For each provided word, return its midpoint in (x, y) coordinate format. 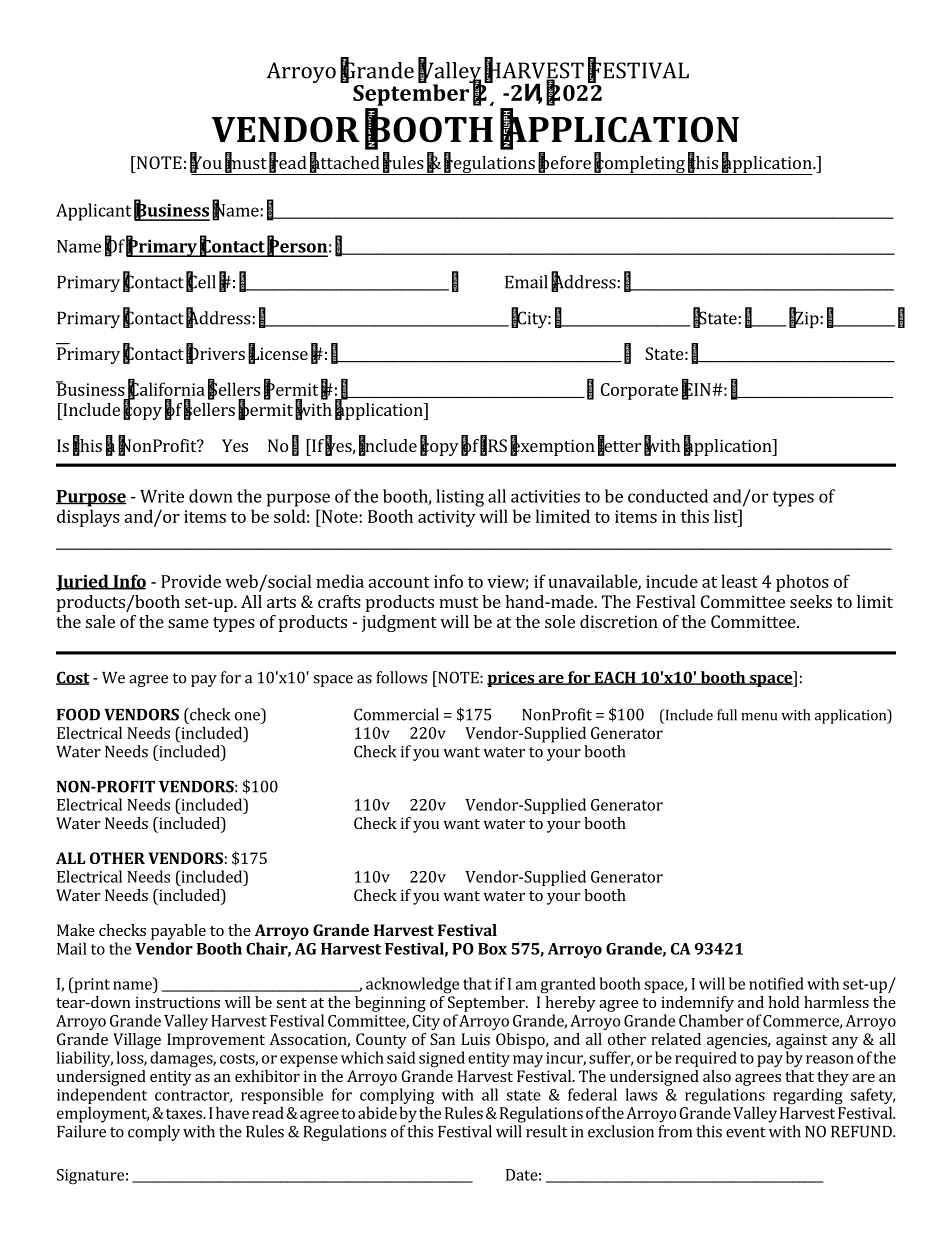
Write (162, 496)
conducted (668, 496)
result (546, 1131)
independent (102, 1096)
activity (447, 518)
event (746, 1132)
